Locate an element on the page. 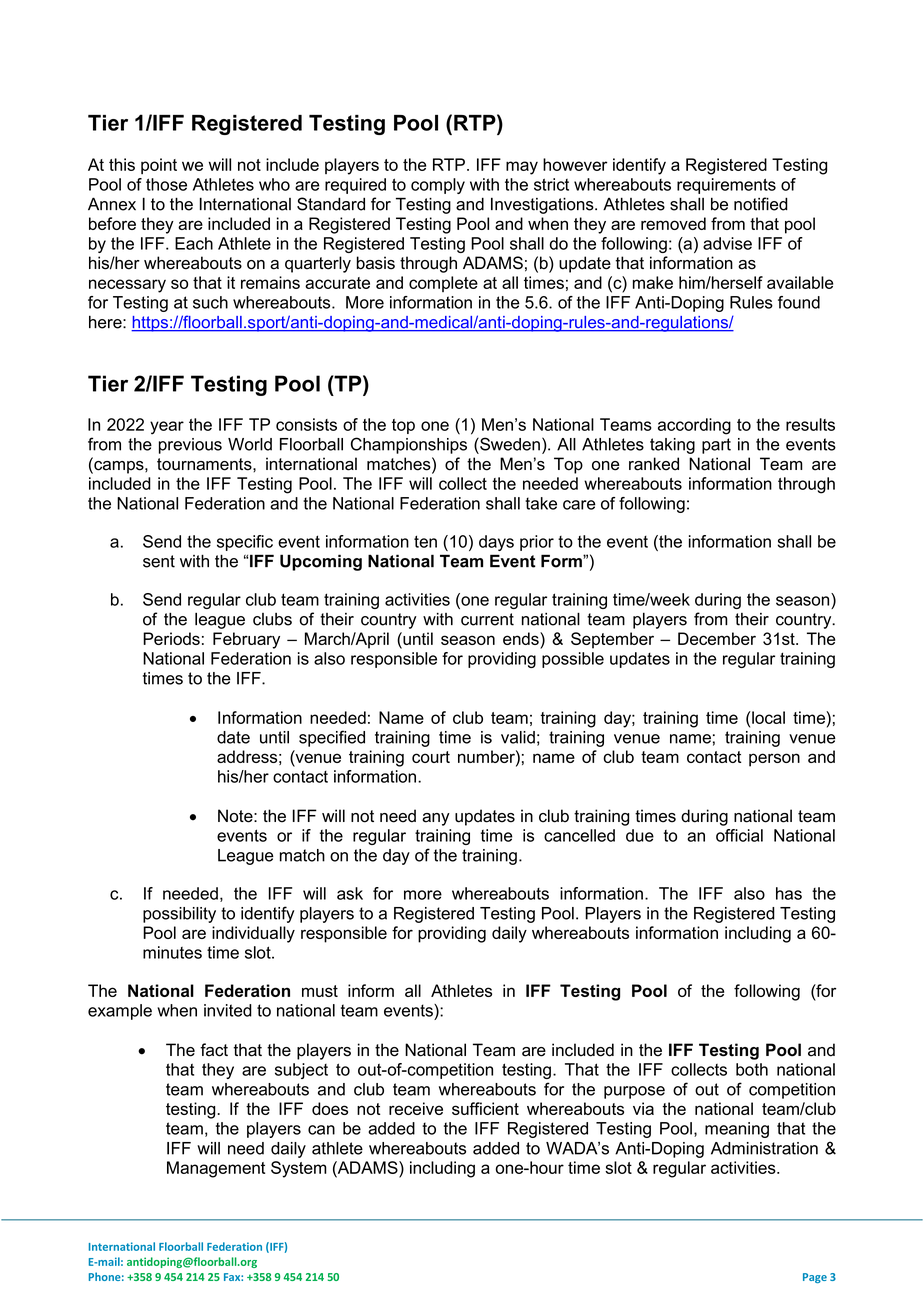 This page has height=1308, width=924. requirements is located at coordinates (726, 186).
